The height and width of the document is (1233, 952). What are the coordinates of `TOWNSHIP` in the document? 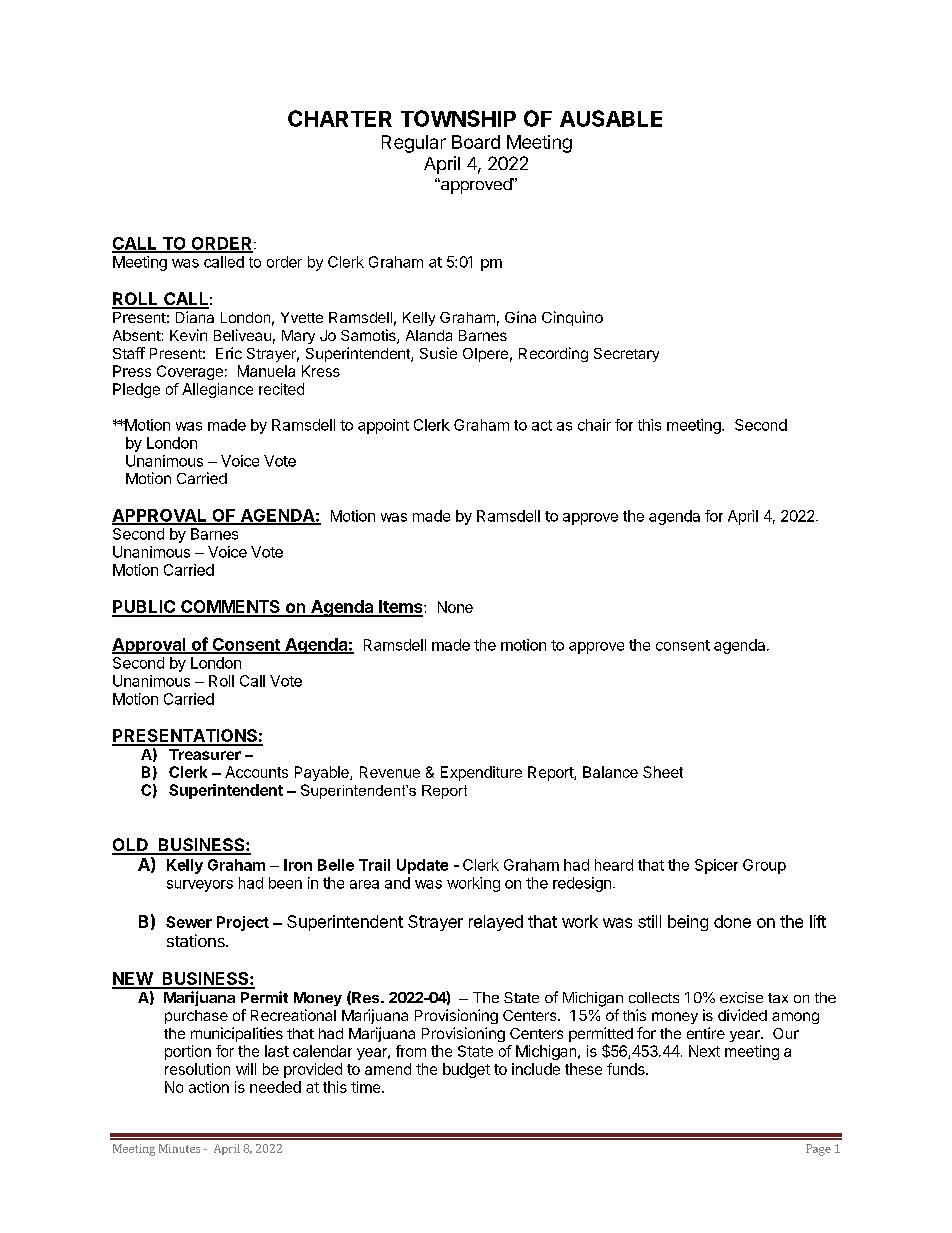 It's located at (458, 118).
